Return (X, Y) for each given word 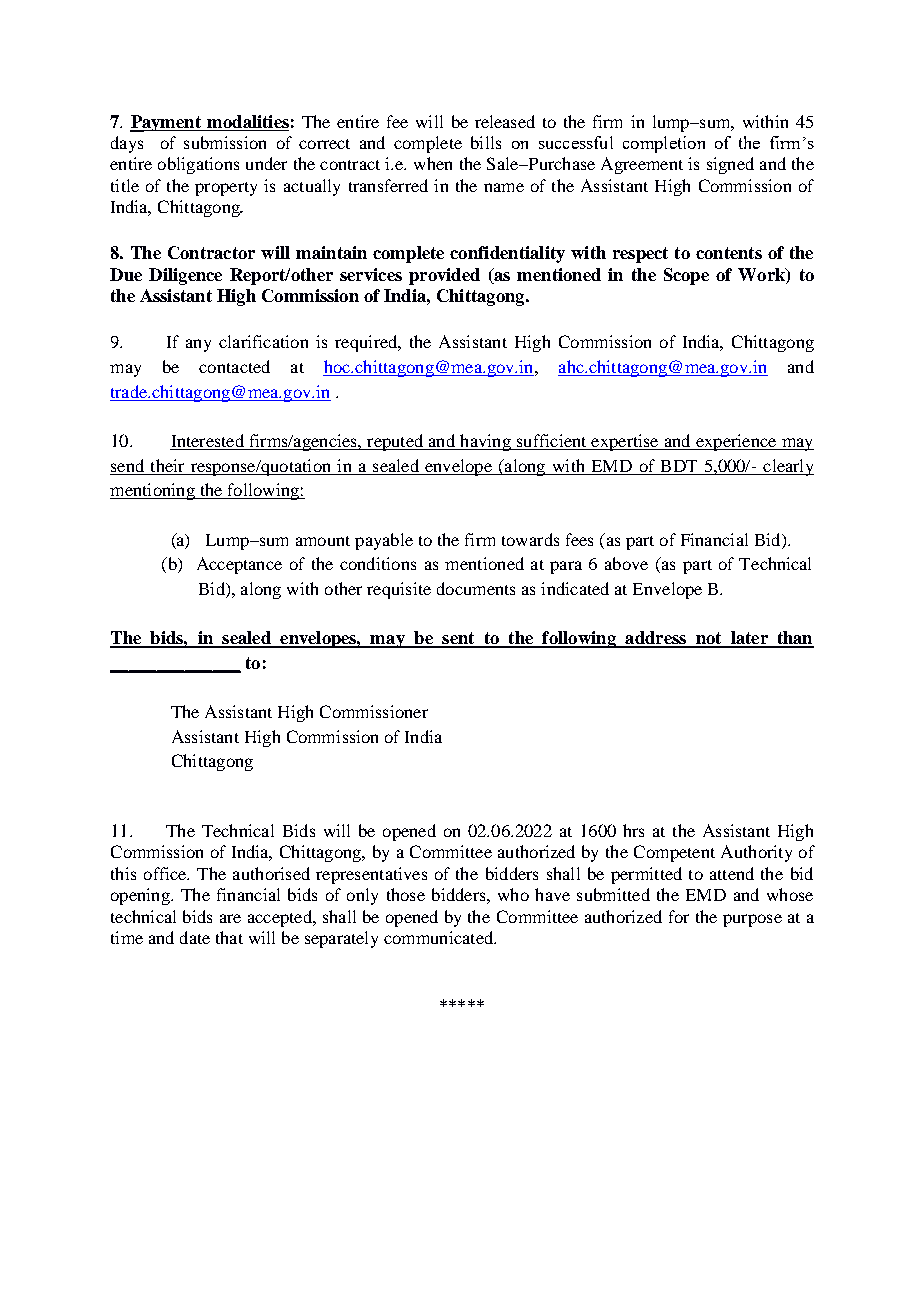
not (709, 639)
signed (730, 165)
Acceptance (239, 565)
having (485, 442)
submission (225, 142)
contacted (234, 366)
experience (736, 442)
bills (486, 142)
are (230, 918)
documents (476, 588)
